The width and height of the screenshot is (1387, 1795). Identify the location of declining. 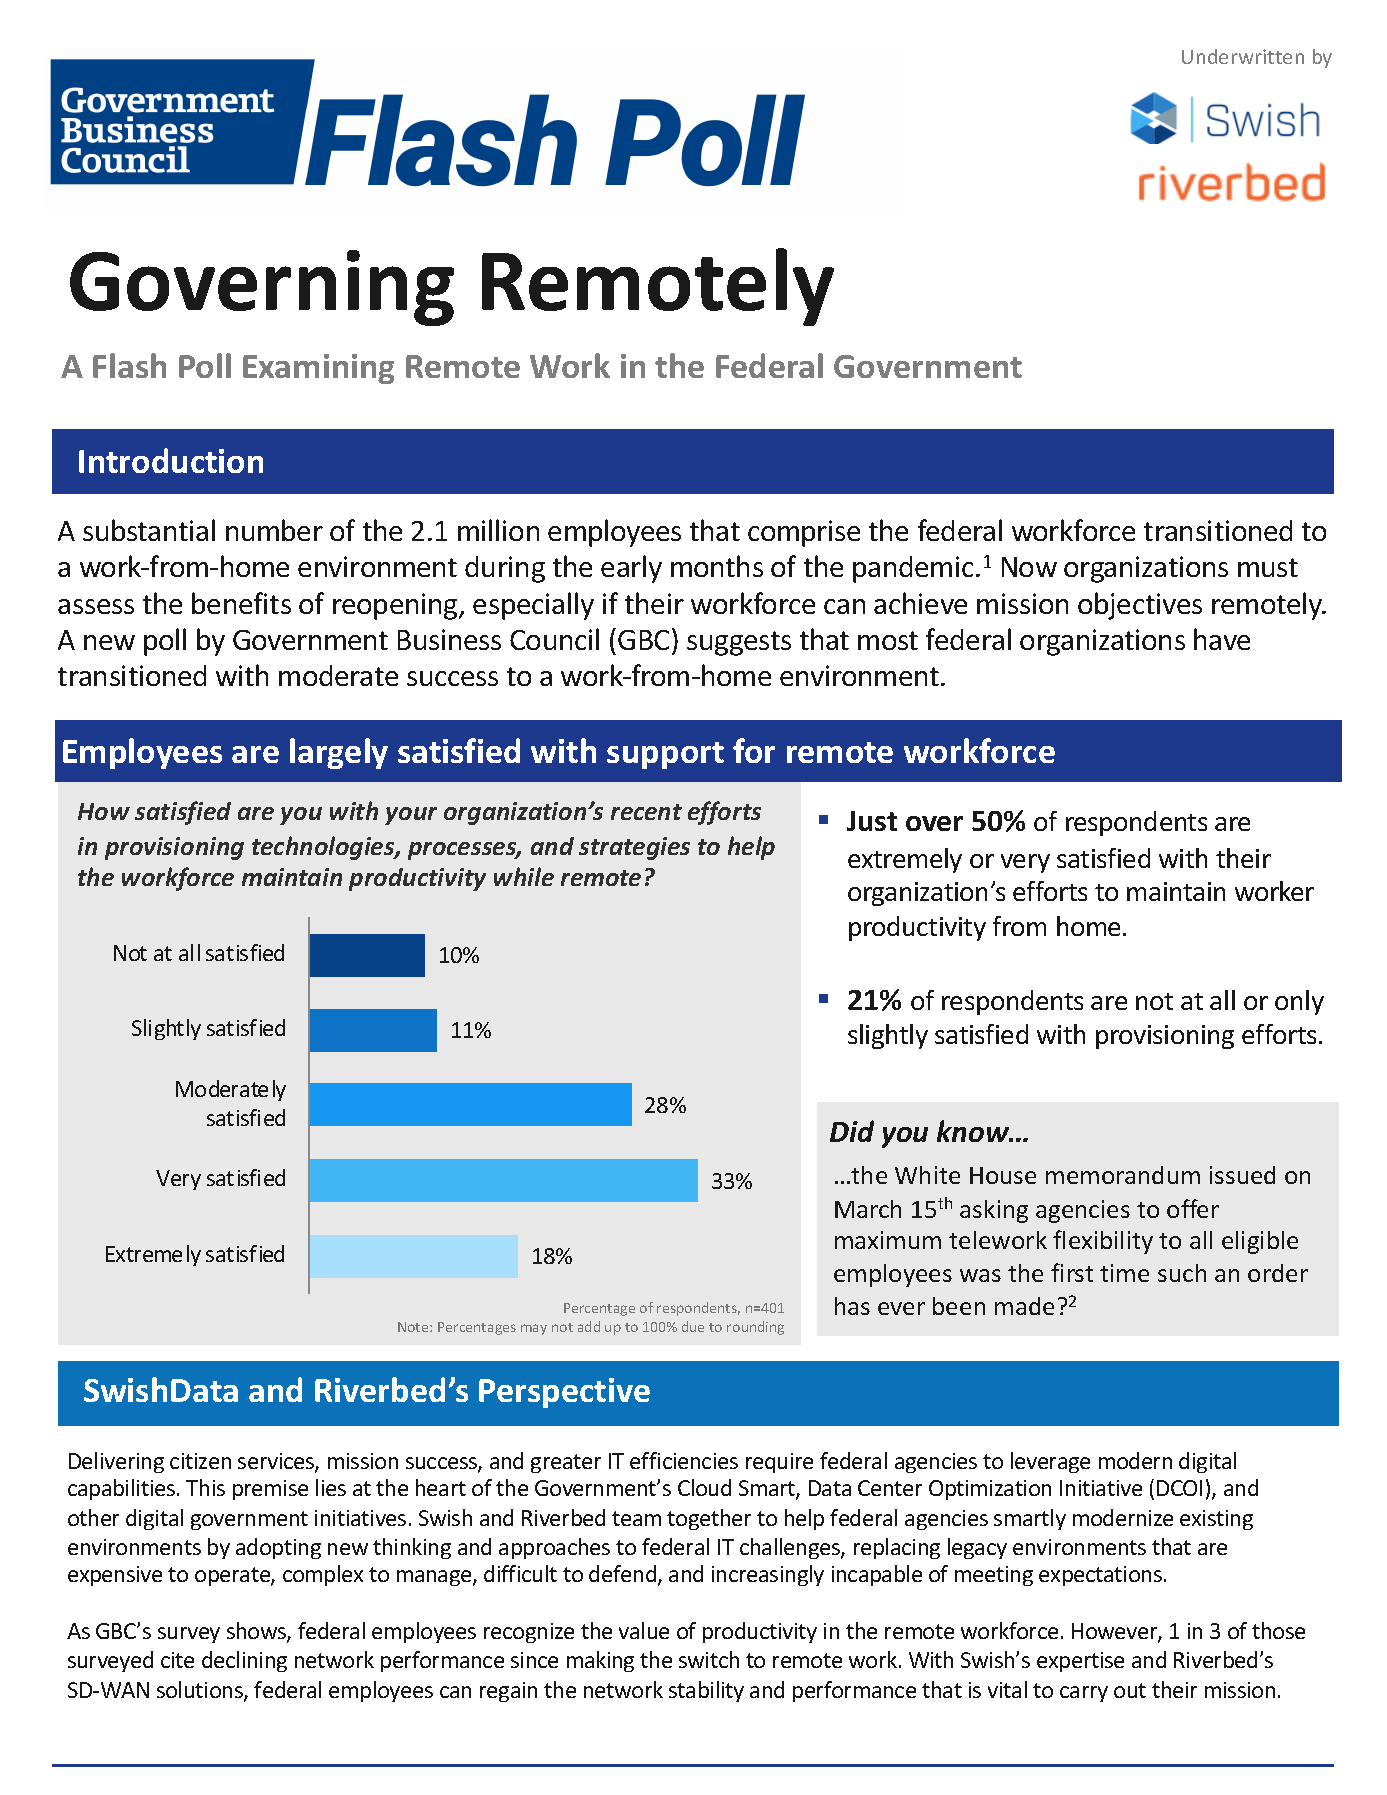
(244, 1661).
